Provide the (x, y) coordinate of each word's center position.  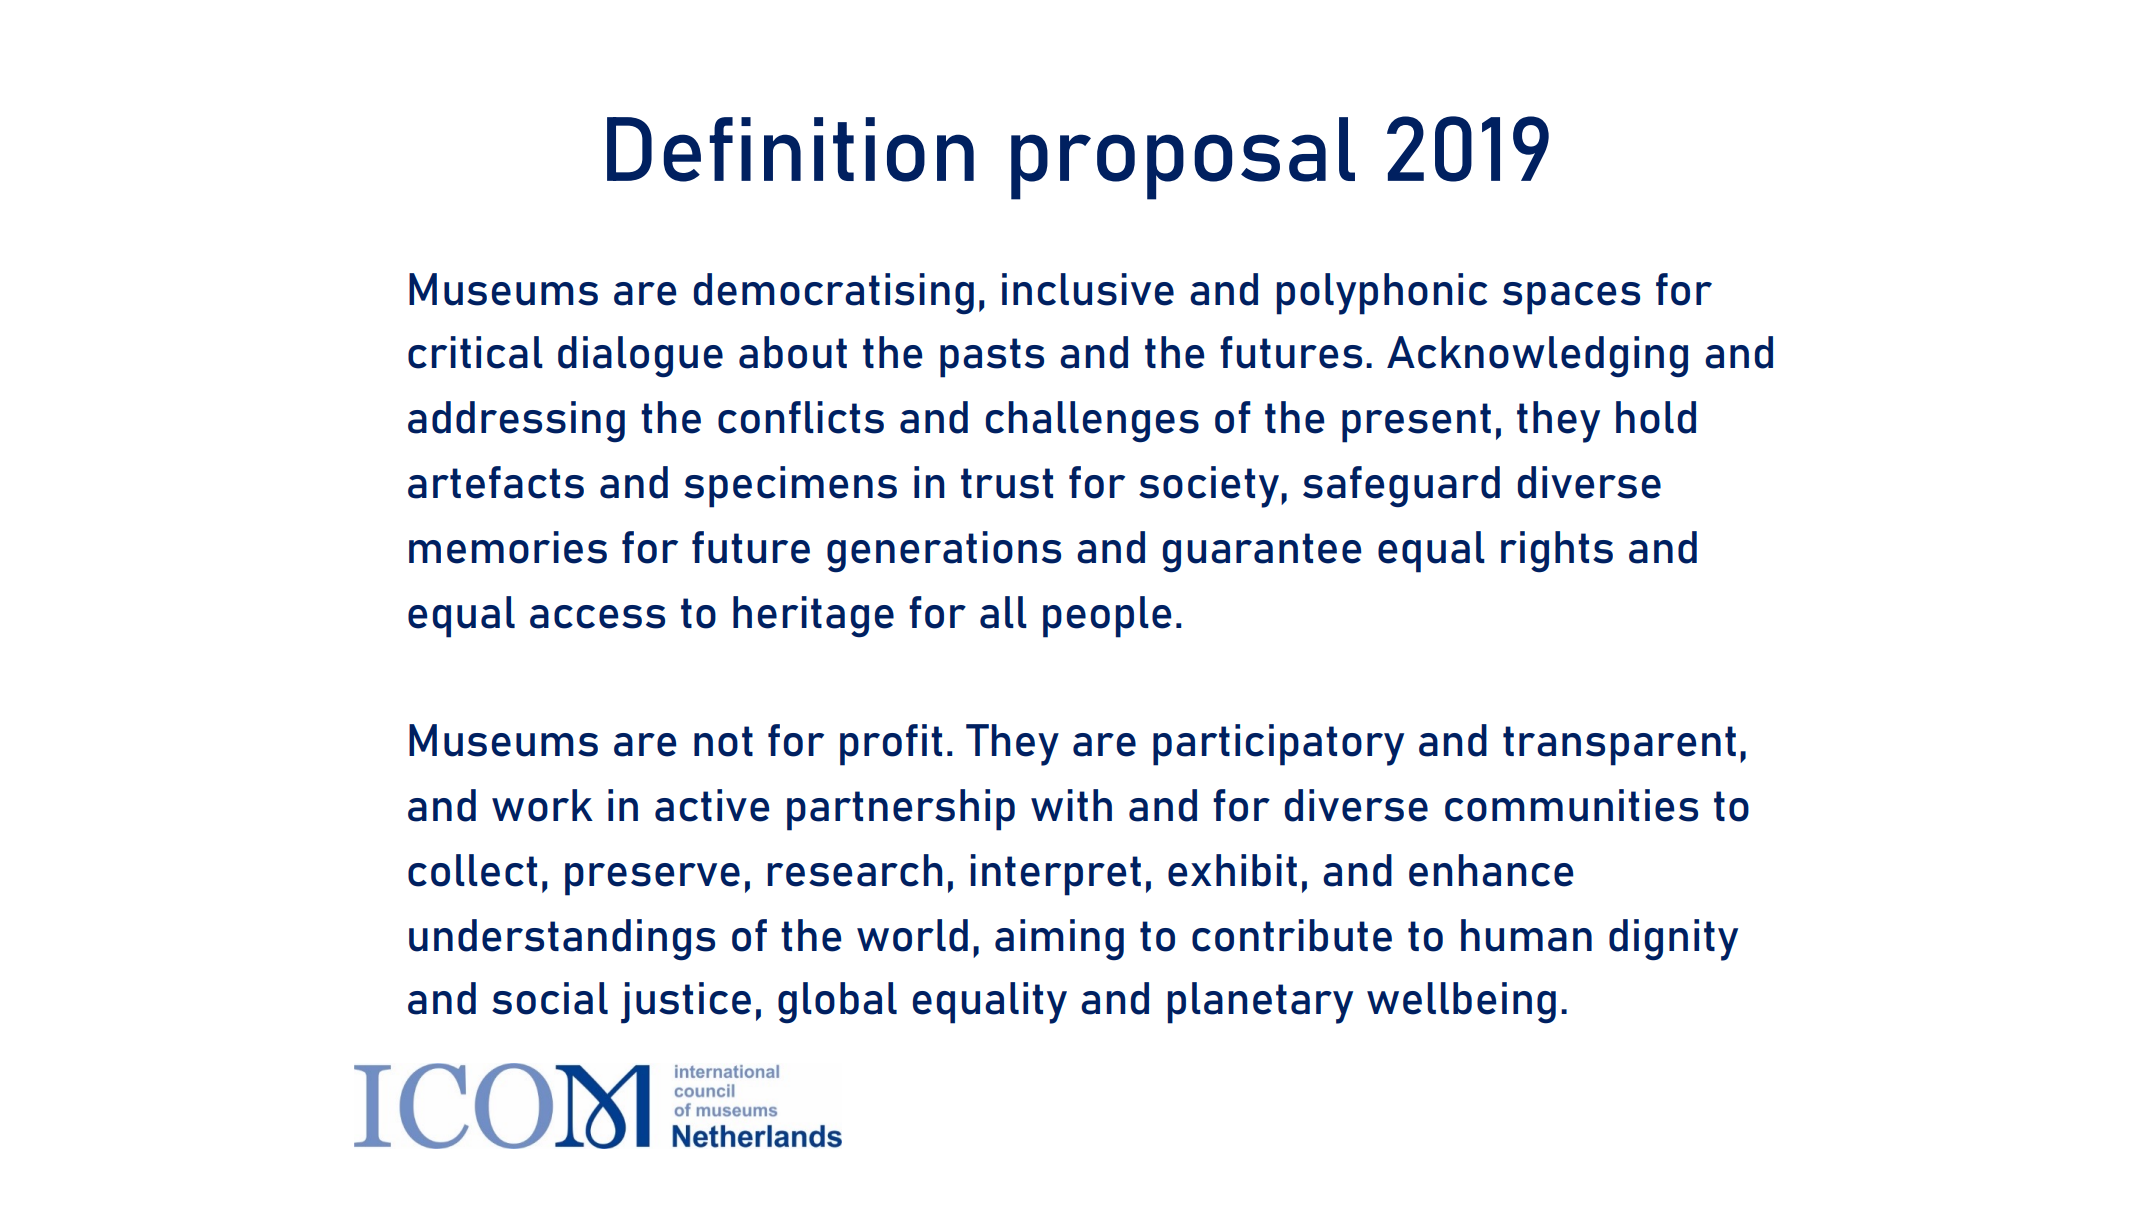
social (550, 998)
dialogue (640, 357)
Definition (790, 149)
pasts (992, 358)
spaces (1571, 298)
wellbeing (1461, 1003)
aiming (1059, 940)
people (1107, 617)
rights (1557, 552)
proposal (1183, 158)
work (542, 805)
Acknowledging (1537, 357)
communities (1571, 805)
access (597, 617)
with (1071, 805)
